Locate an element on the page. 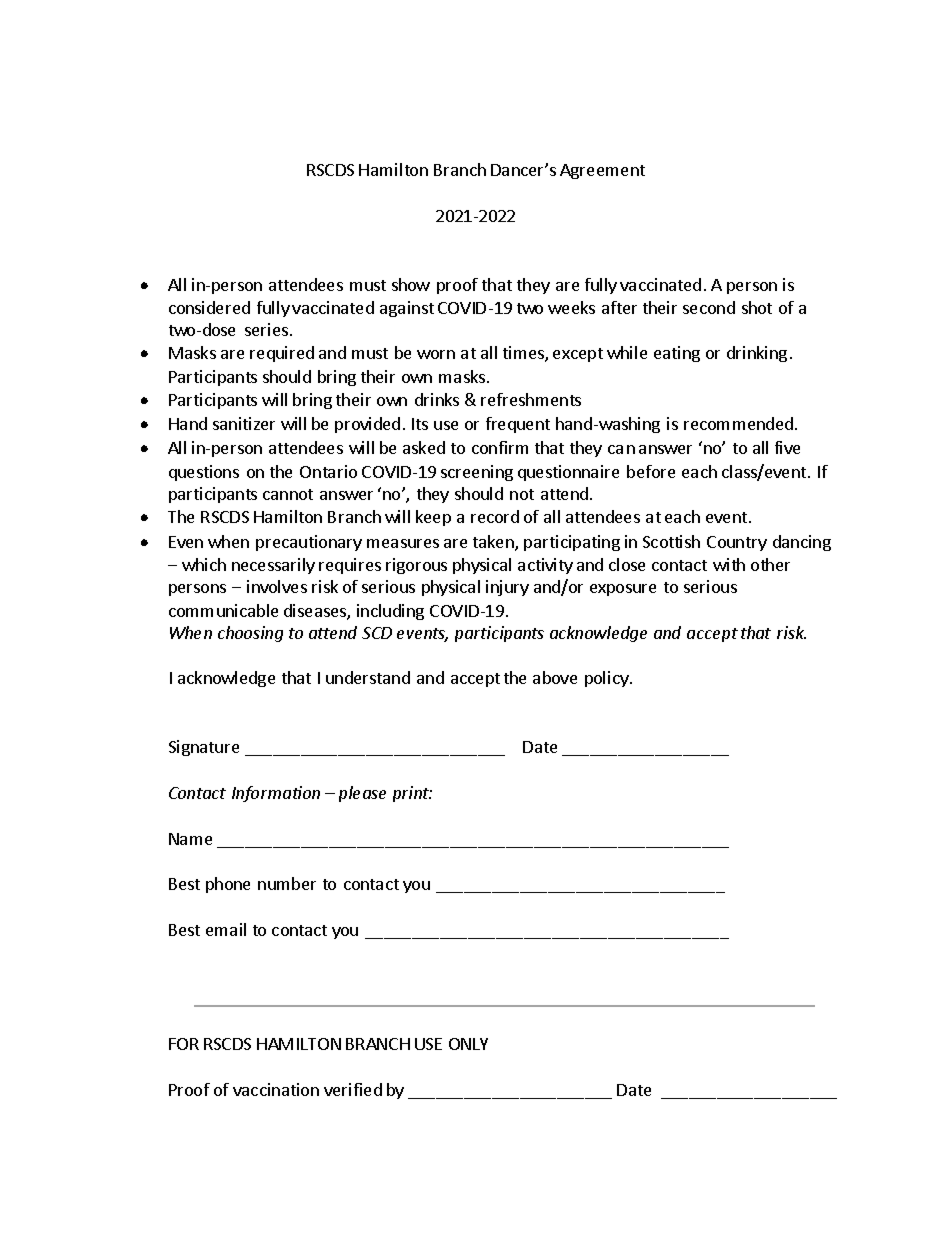  print is located at coordinates (412, 794).
